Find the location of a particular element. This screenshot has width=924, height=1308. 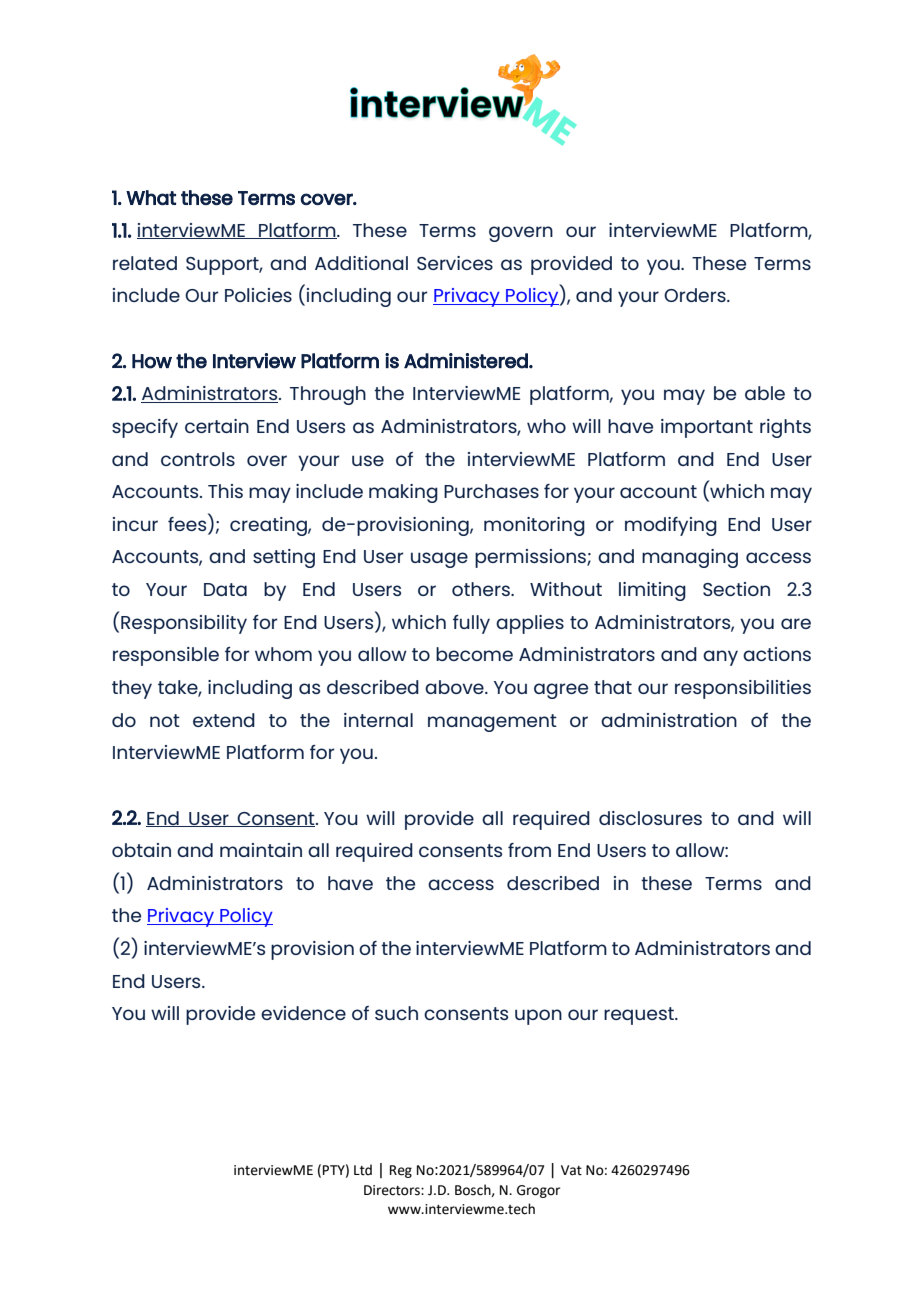

managing is located at coordinates (690, 558).
